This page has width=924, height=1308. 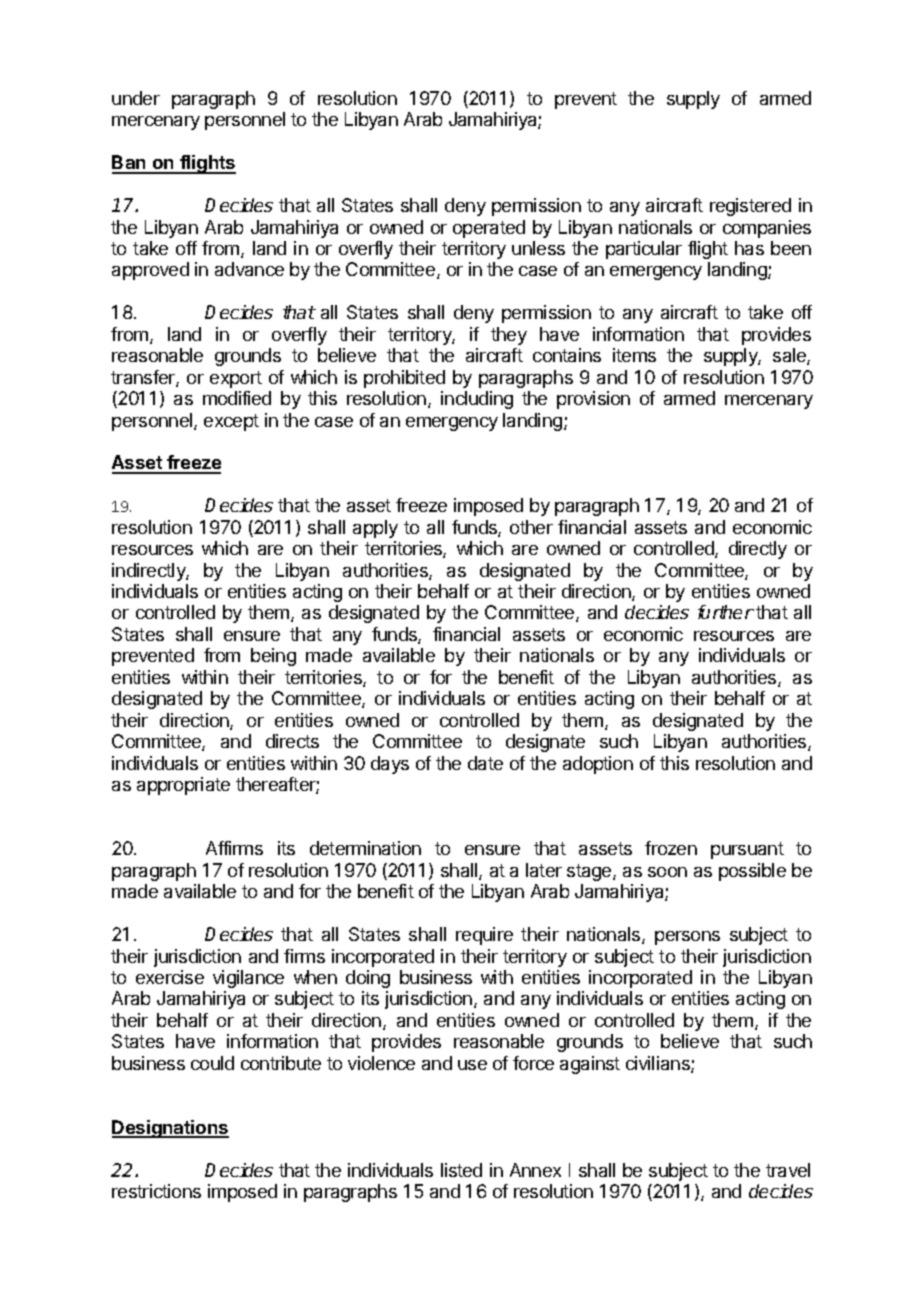 I want to click on operated, so click(x=489, y=229).
